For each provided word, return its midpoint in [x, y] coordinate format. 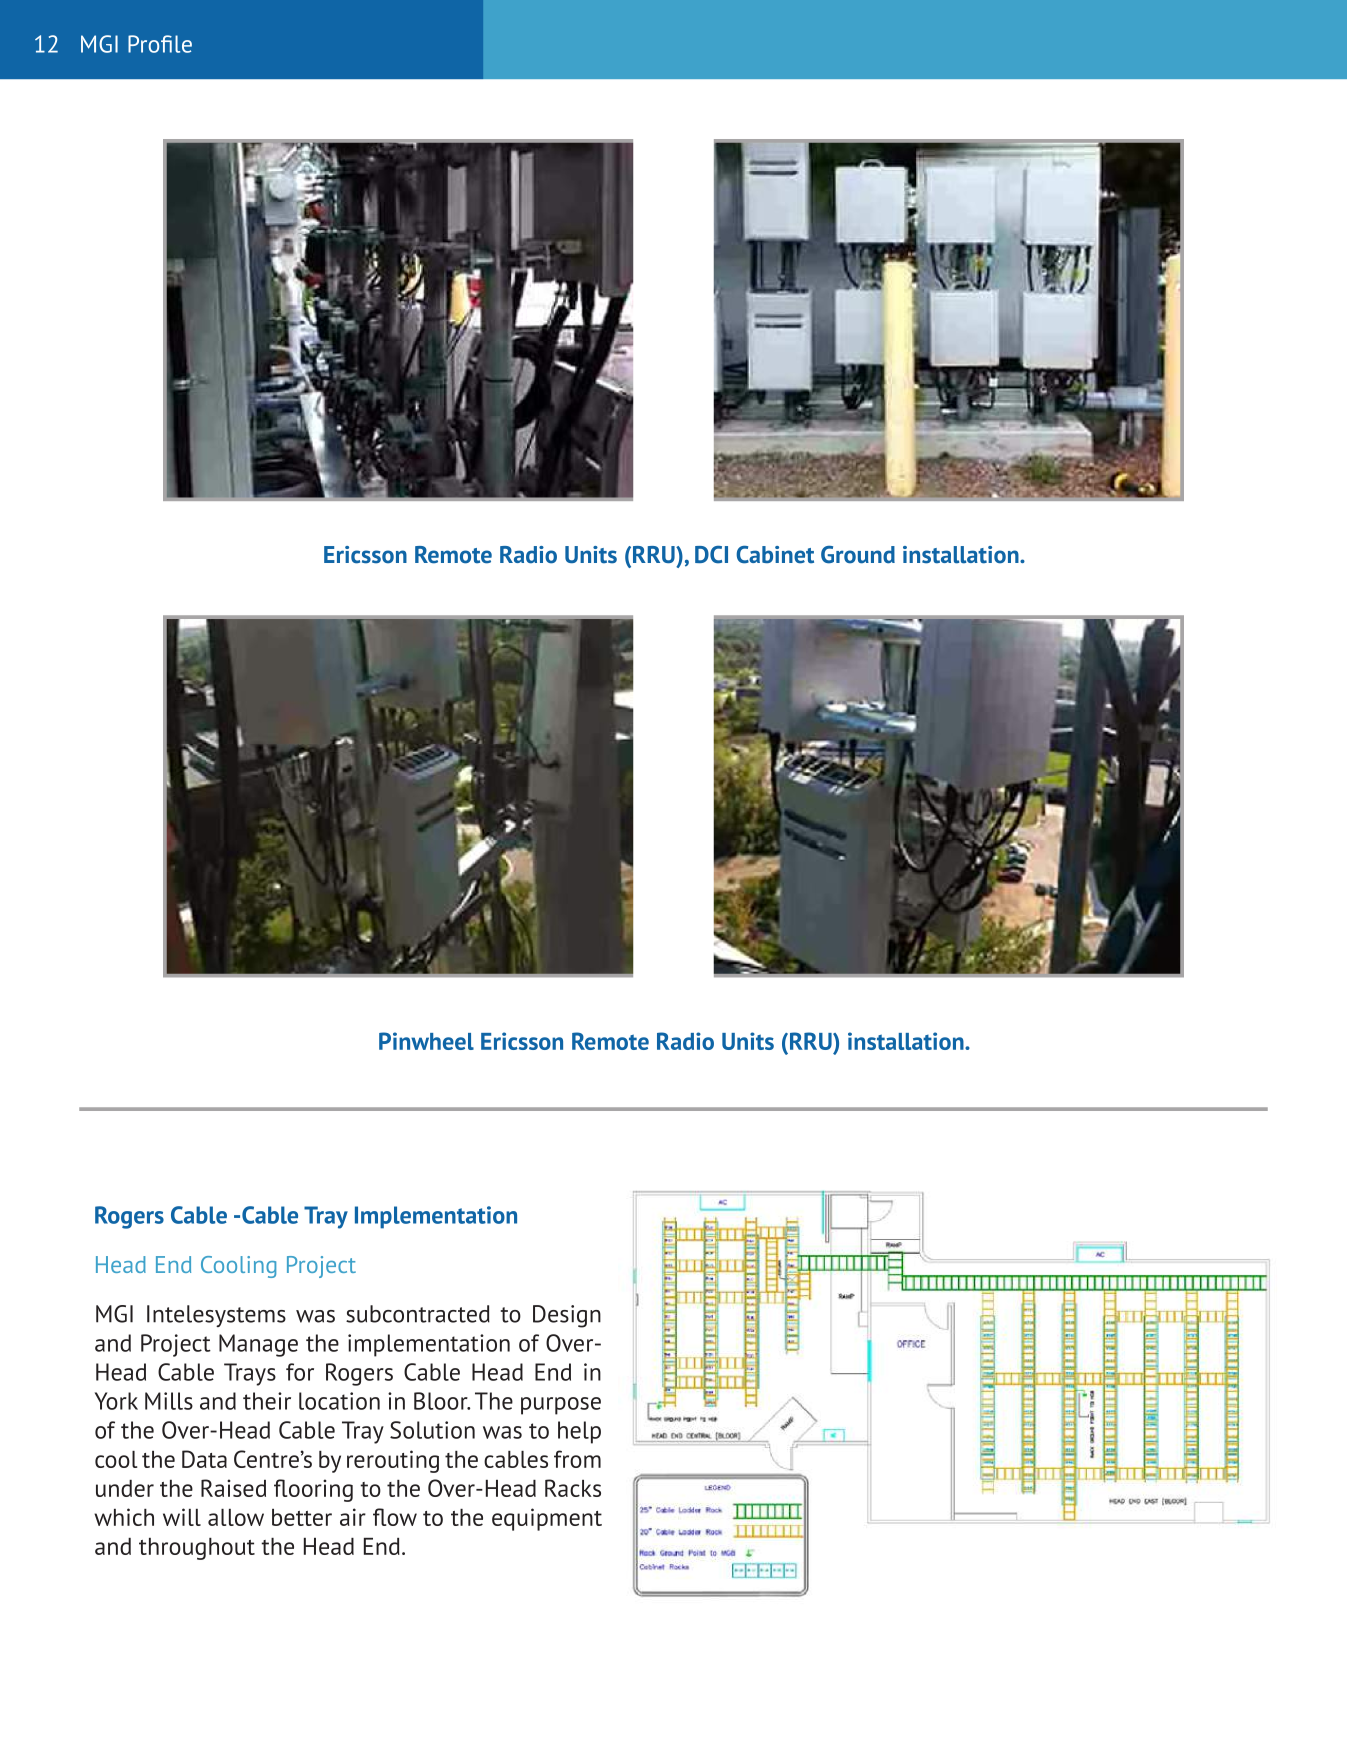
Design [567, 1316]
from [577, 1459]
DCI [711, 555]
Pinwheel [426, 1041]
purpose [561, 1406]
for [300, 1372]
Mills [169, 1401]
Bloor [442, 1401]
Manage [258, 1345]
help [579, 1432]
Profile [160, 44]
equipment [547, 1519]
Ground [858, 555]
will [182, 1517]
